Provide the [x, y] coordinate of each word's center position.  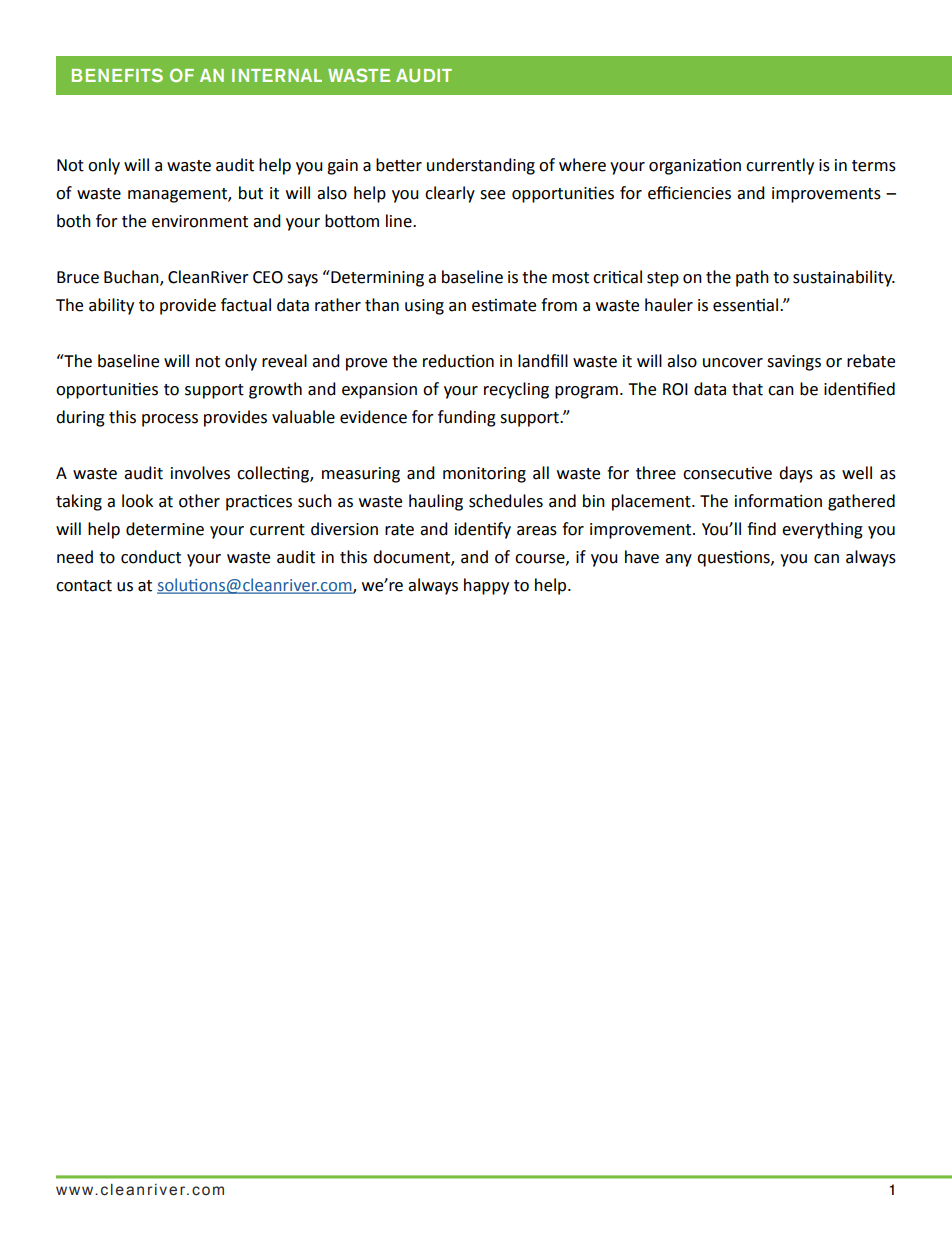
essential [745, 305]
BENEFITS [117, 75]
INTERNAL [277, 75]
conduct [151, 557]
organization [695, 166]
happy [486, 586]
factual [246, 305]
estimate [504, 305]
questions [734, 558]
